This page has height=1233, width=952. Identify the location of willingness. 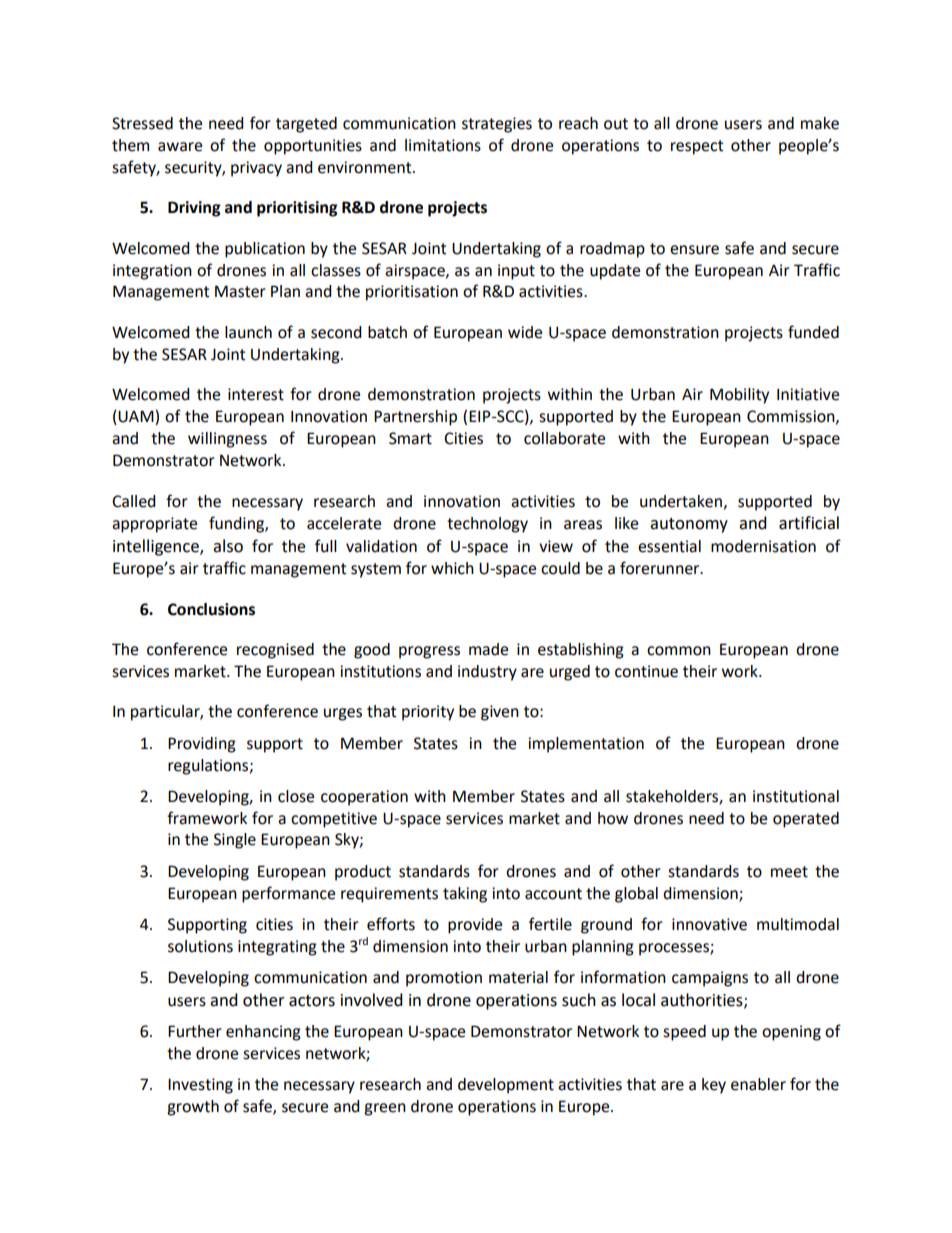
(227, 440).
